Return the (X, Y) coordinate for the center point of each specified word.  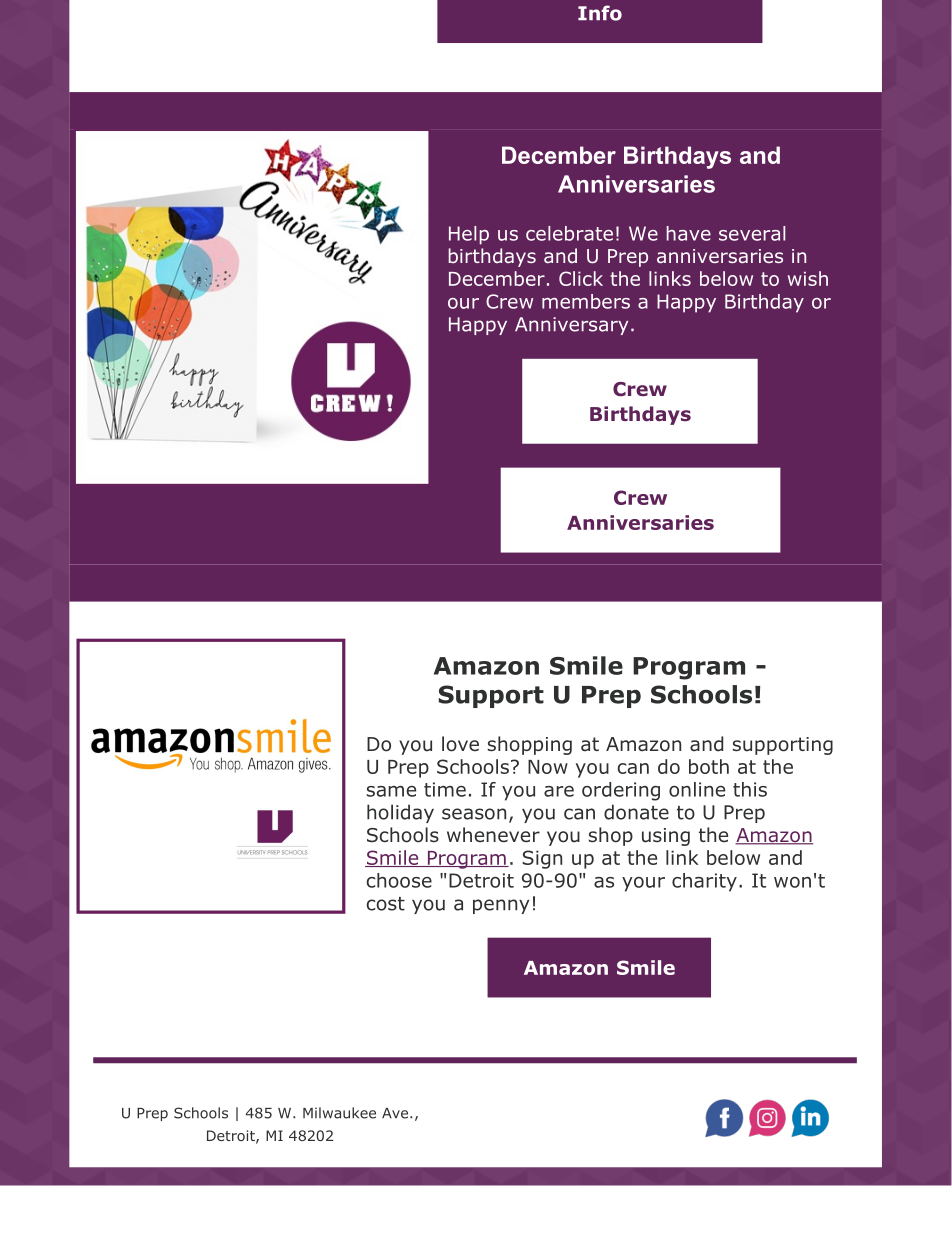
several (752, 233)
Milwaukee (339, 1113)
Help (469, 235)
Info (600, 13)
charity (704, 882)
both (709, 766)
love (460, 744)
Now (548, 767)
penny (501, 906)
